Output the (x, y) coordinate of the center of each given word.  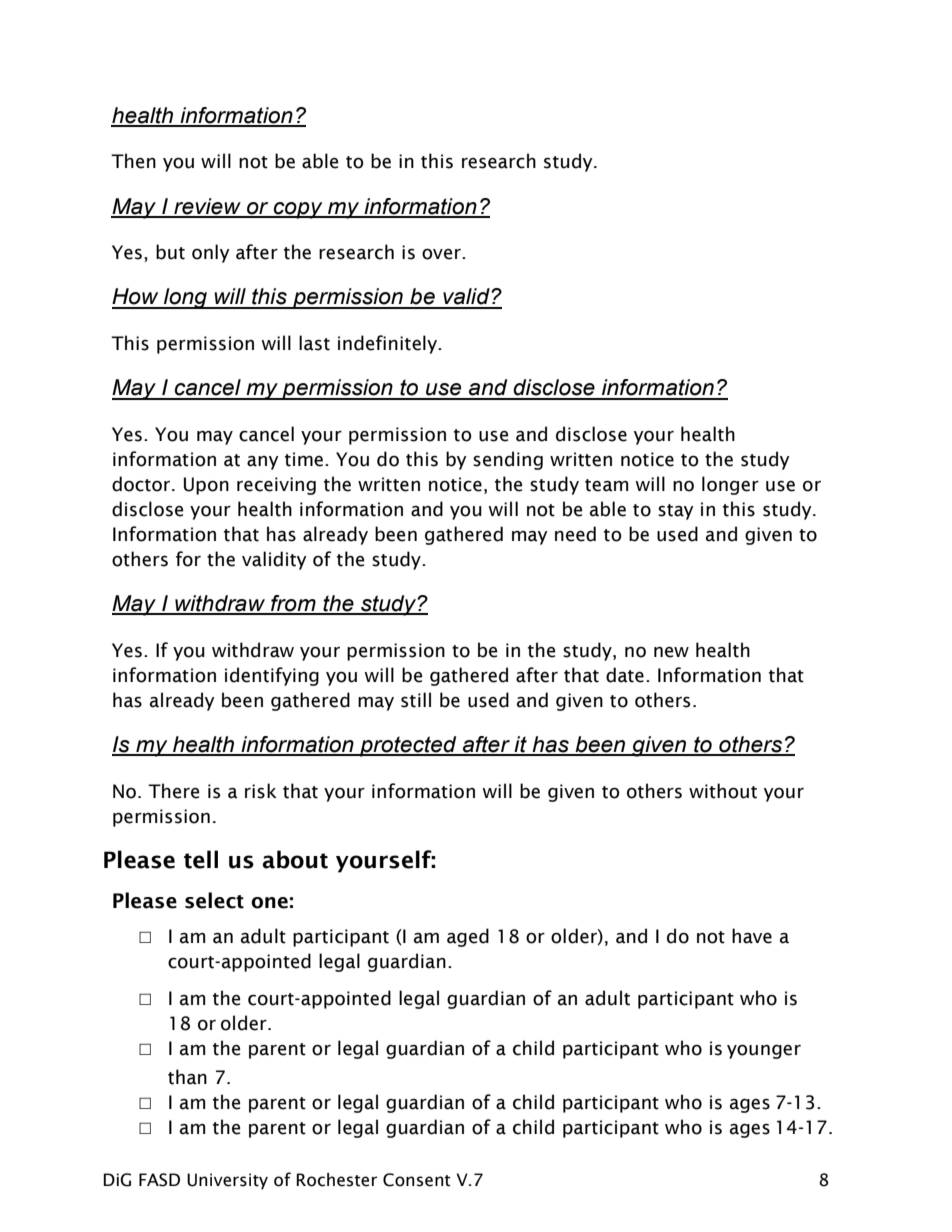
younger (764, 1051)
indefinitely (388, 344)
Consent (417, 1180)
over (442, 254)
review (207, 207)
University (227, 1181)
